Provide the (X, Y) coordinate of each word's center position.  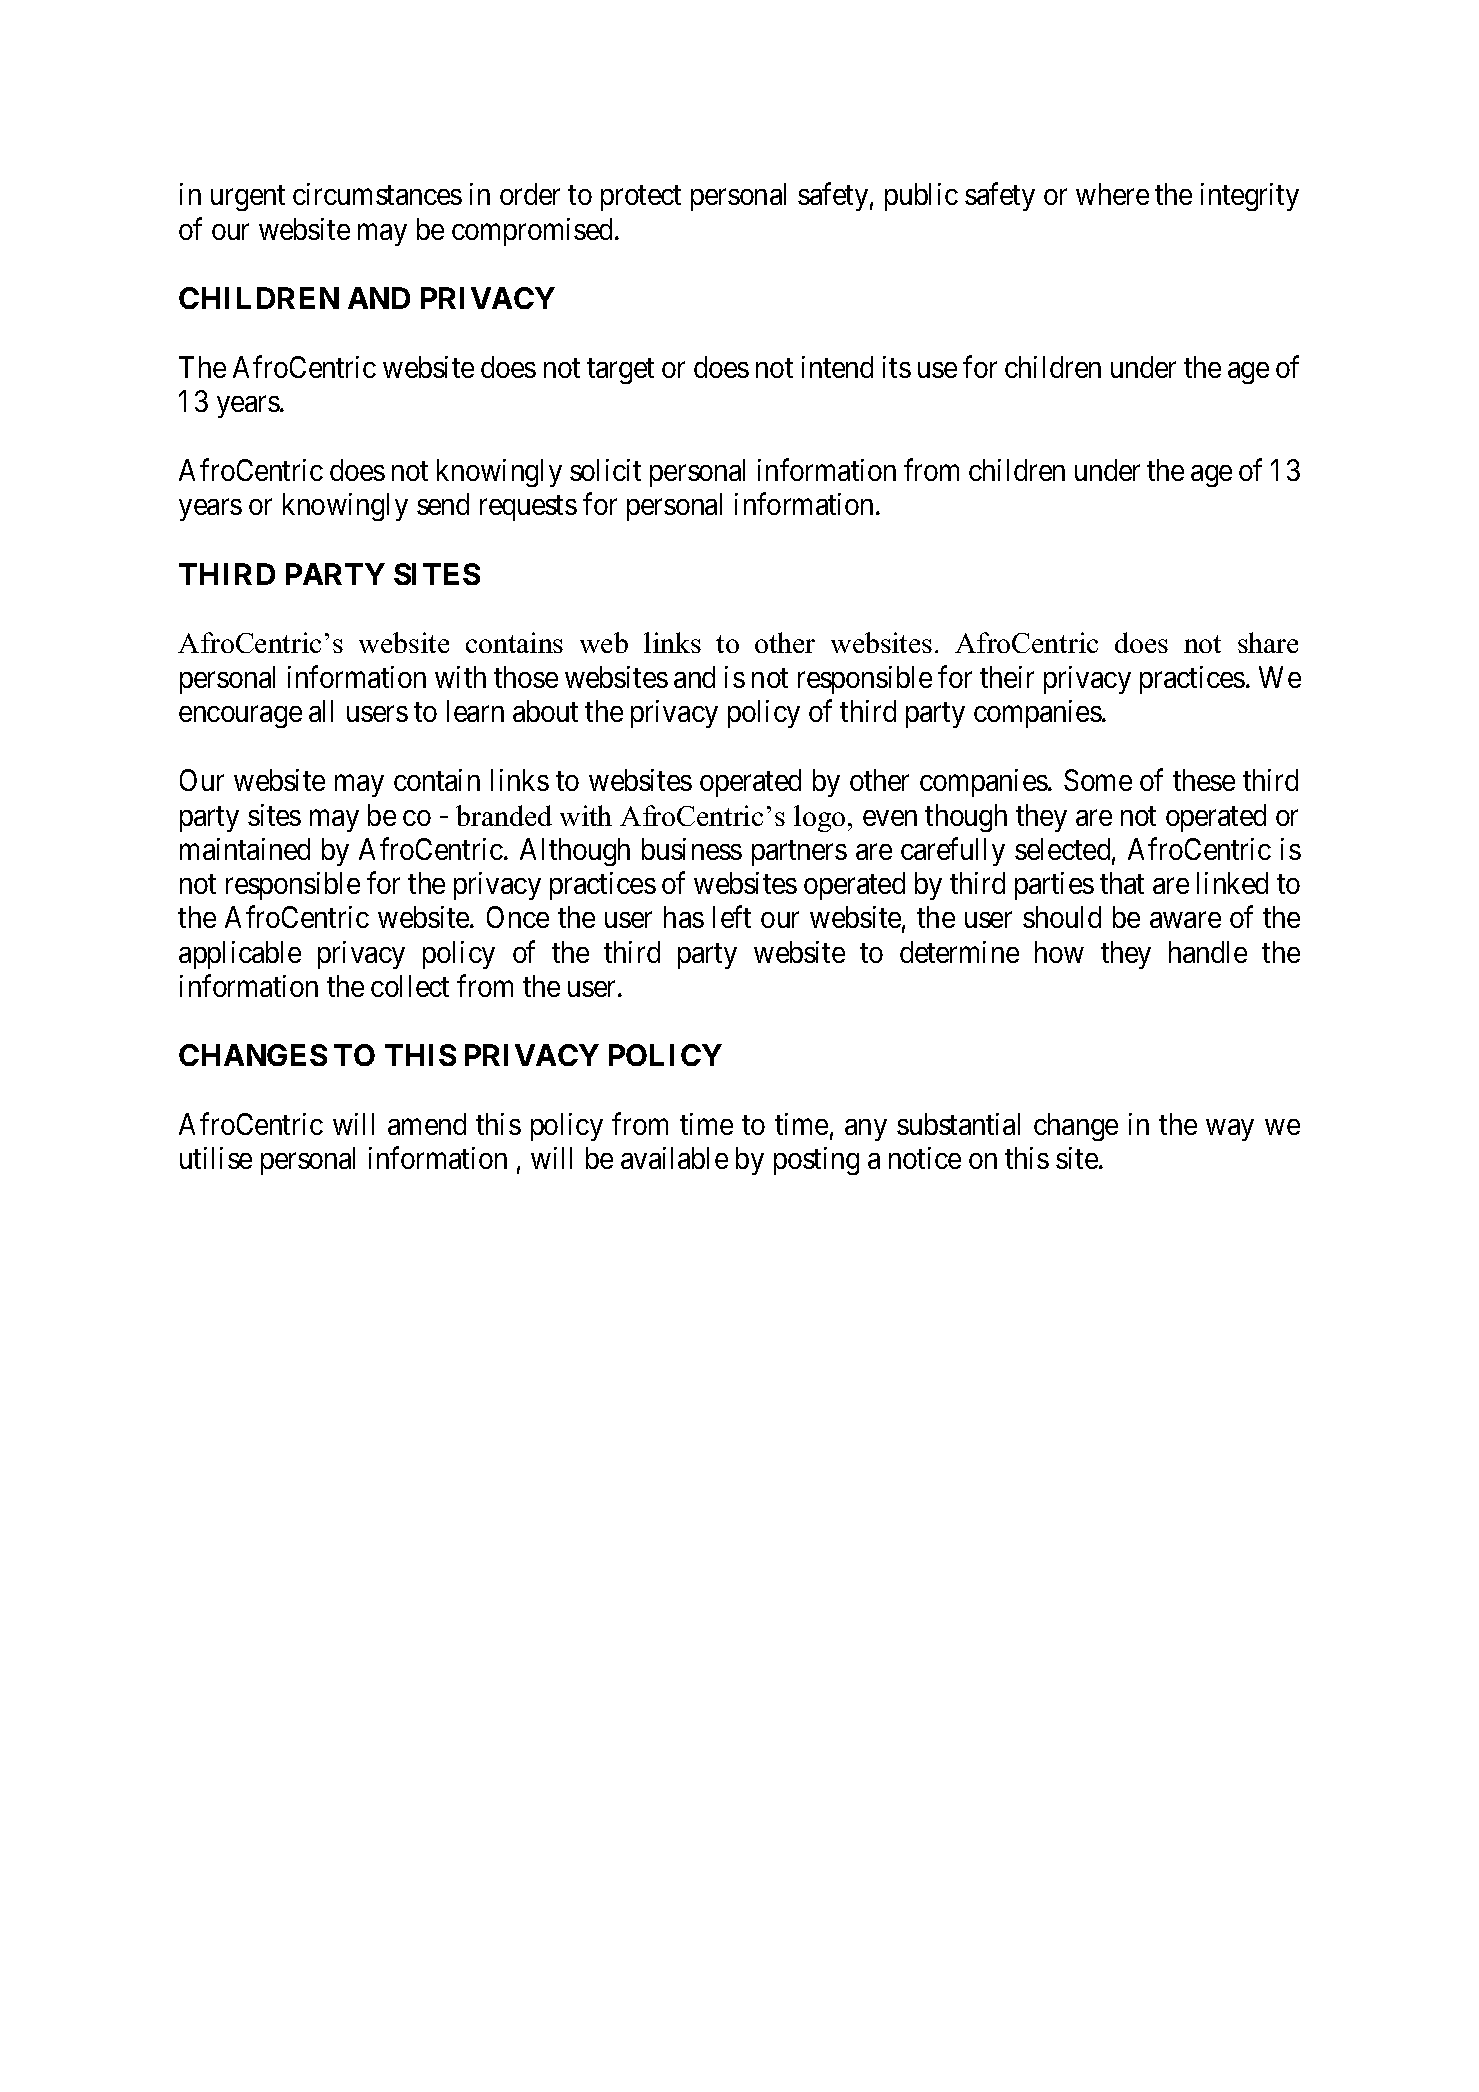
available (674, 1158)
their (1007, 677)
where (1112, 194)
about (545, 711)
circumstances (377, 194)
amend (427, 1124)
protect (641, 198)
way (1230, 1130)
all (321, 711)
